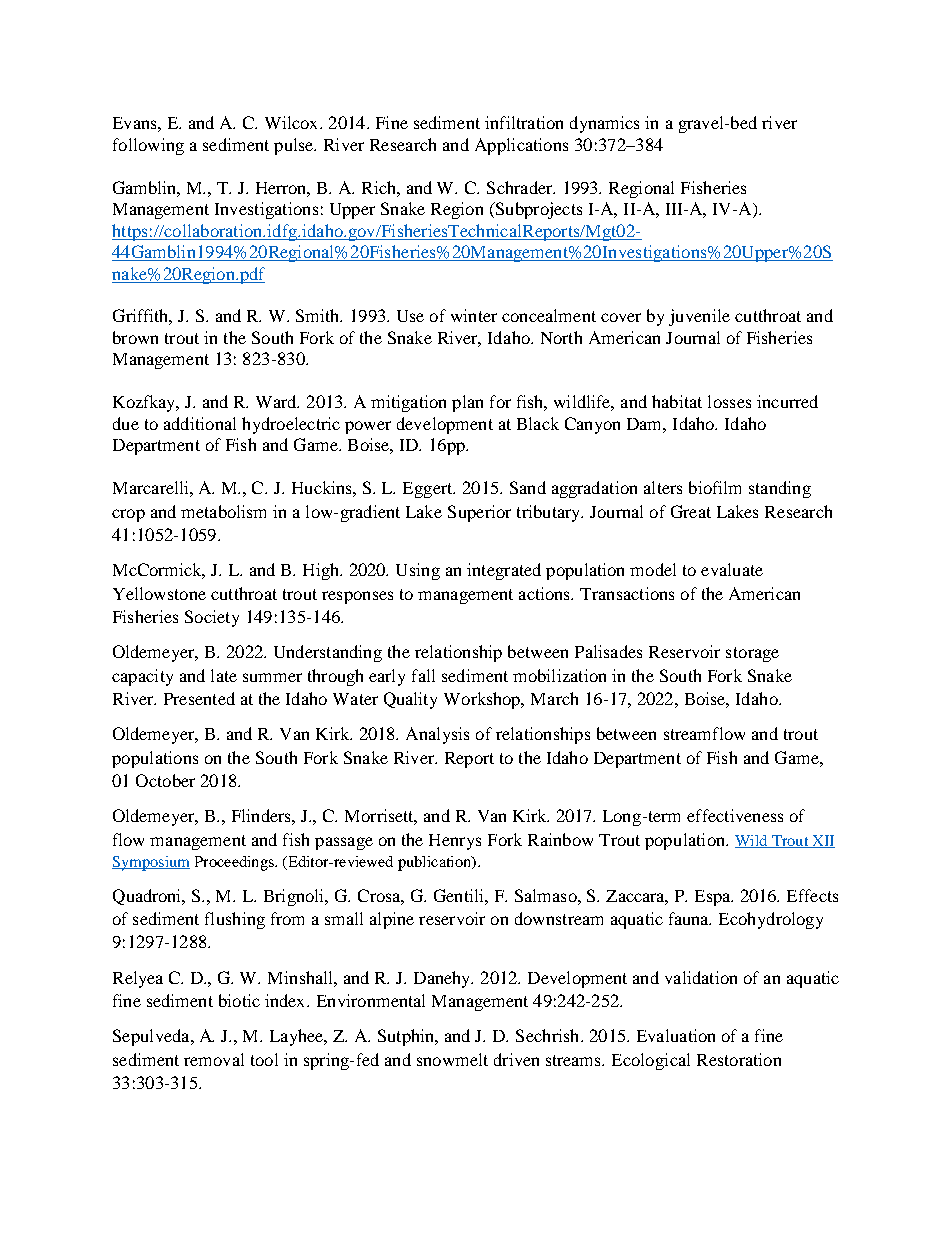 This screenshot has width=952, height=1233. I want to click on following, so click(148, 146).
